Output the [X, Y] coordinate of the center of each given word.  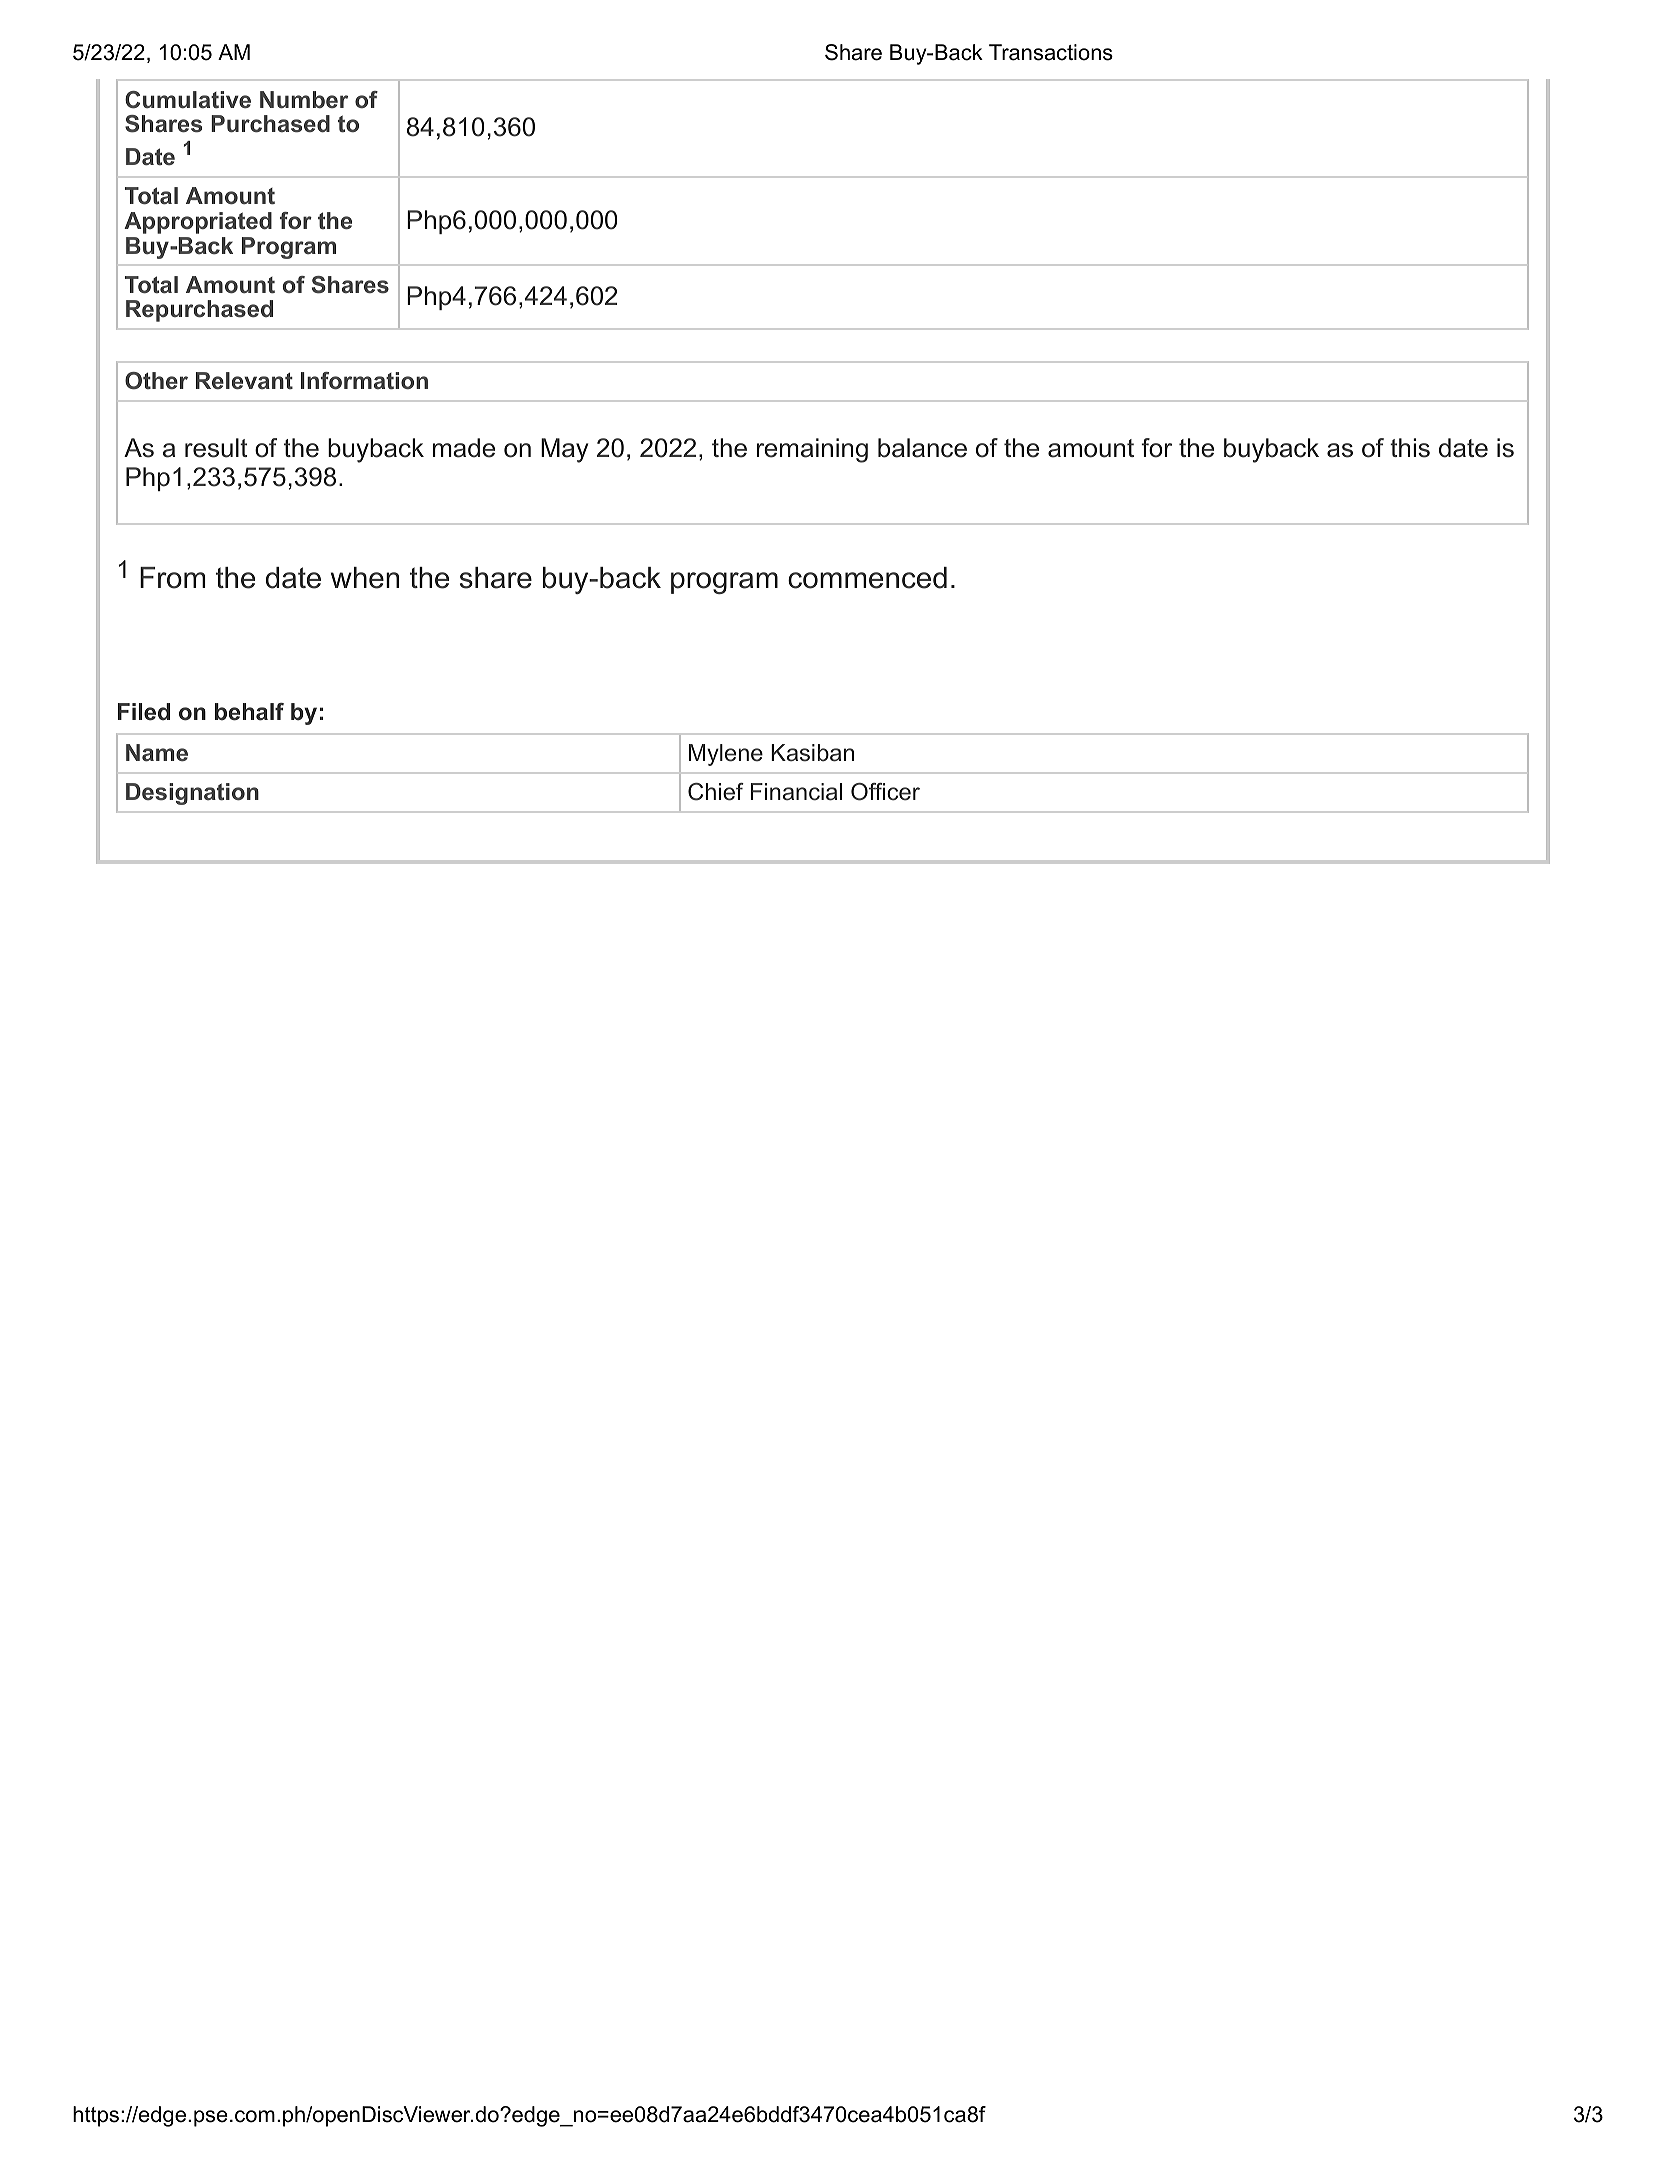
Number [304, 99]
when [365, 578]
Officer [885, 792]
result [216, 448]
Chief [716, 792]
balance [922, 448]
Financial [796, 792]
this [1410, 448]
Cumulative [188, 100]
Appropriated [198, 223]
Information [364, 380]
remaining [812, 450]
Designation [192, 794]
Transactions [1051, 52]
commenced [867, 578]
